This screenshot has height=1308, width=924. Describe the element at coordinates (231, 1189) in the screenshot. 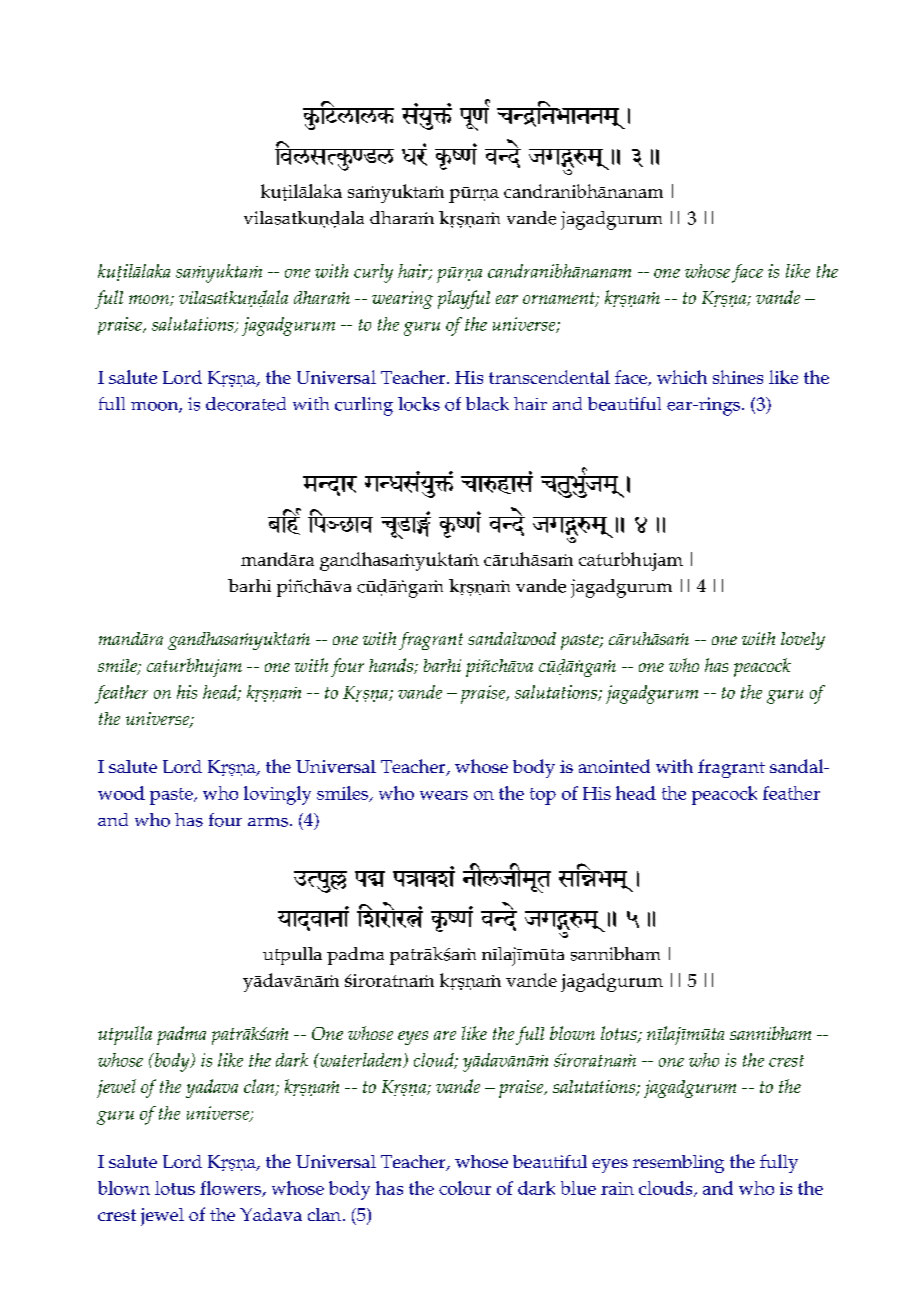

I see `flowers` at that location.
